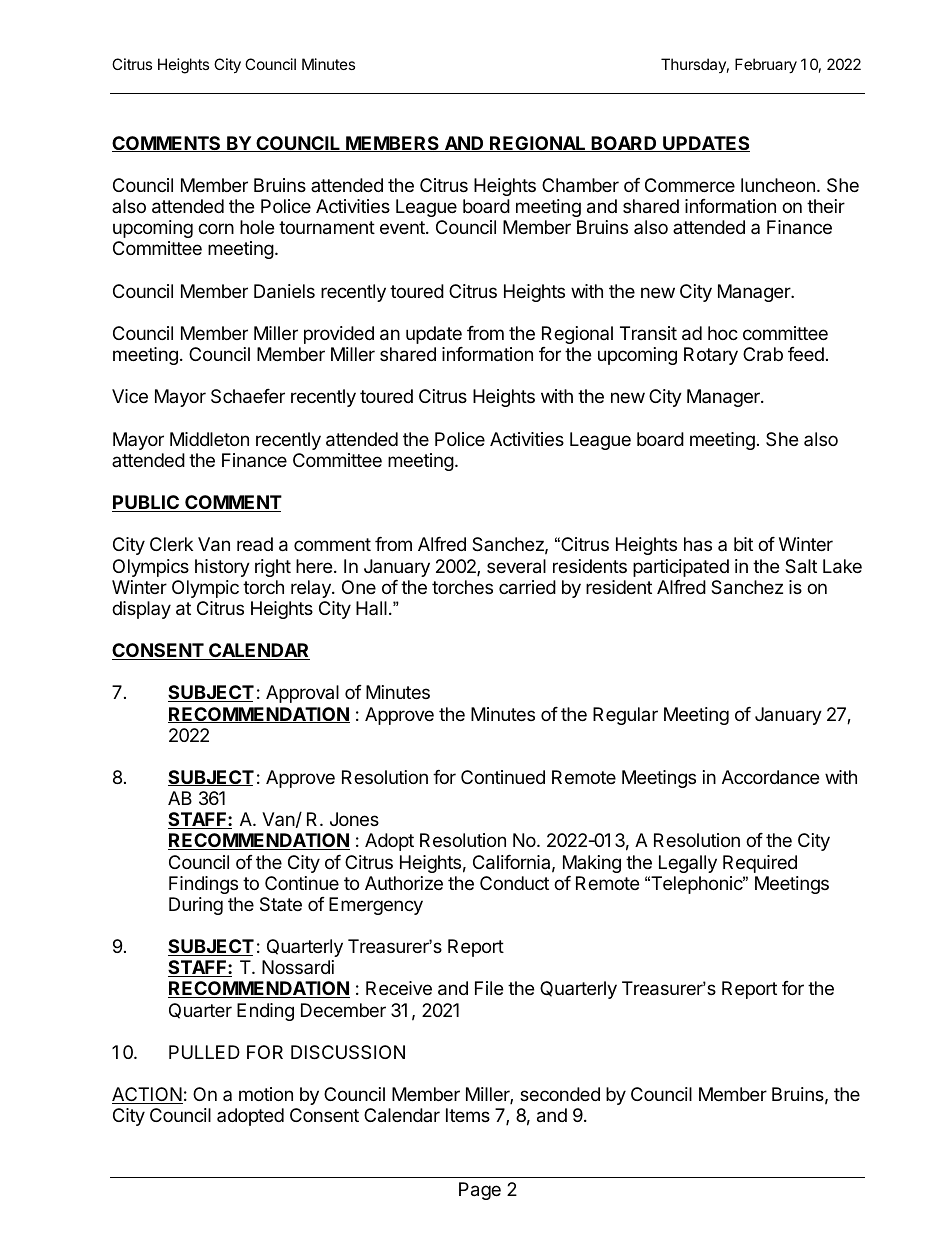  I want to click on motion, so click(266, 1094).
